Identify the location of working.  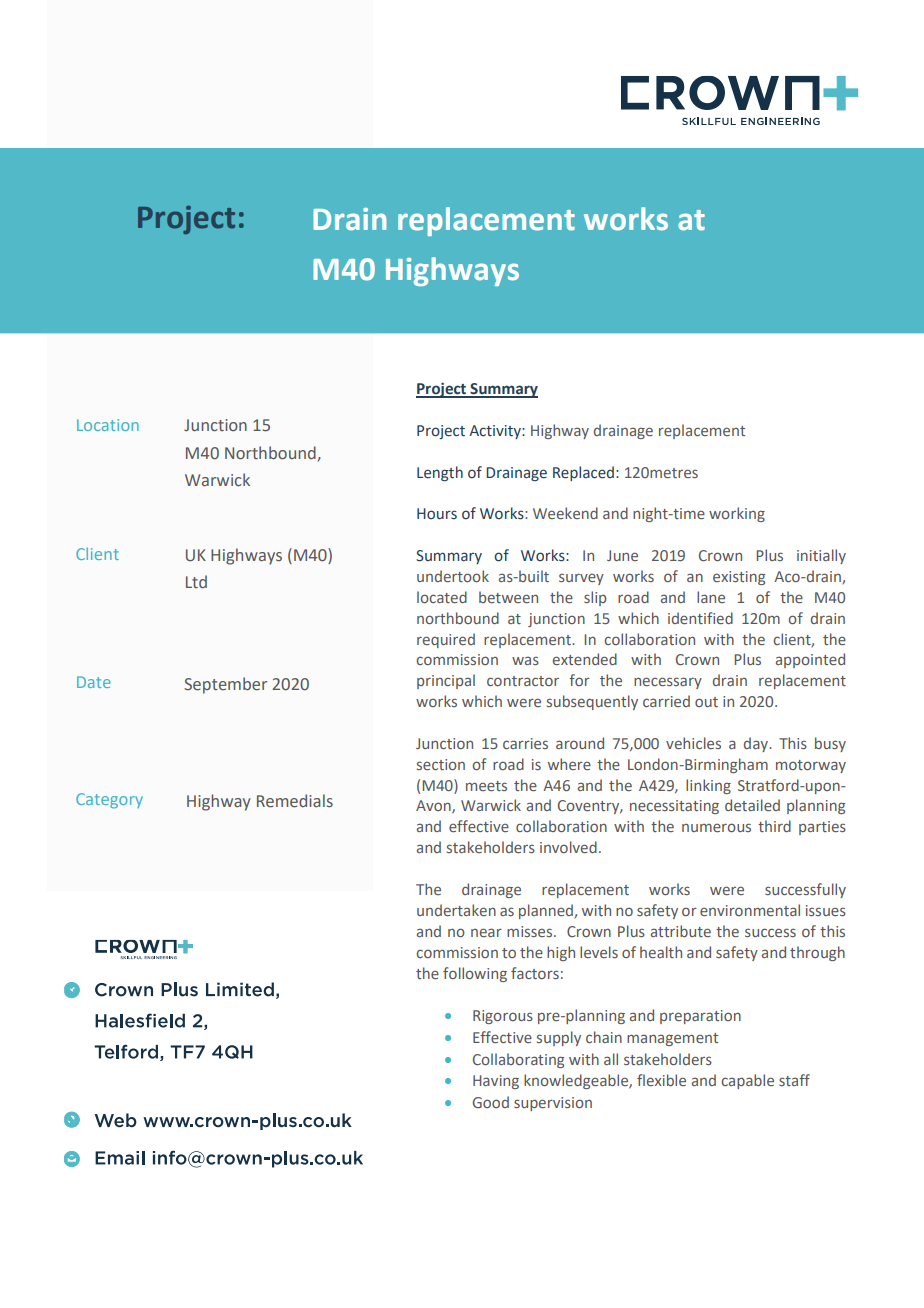
(737, 514).
